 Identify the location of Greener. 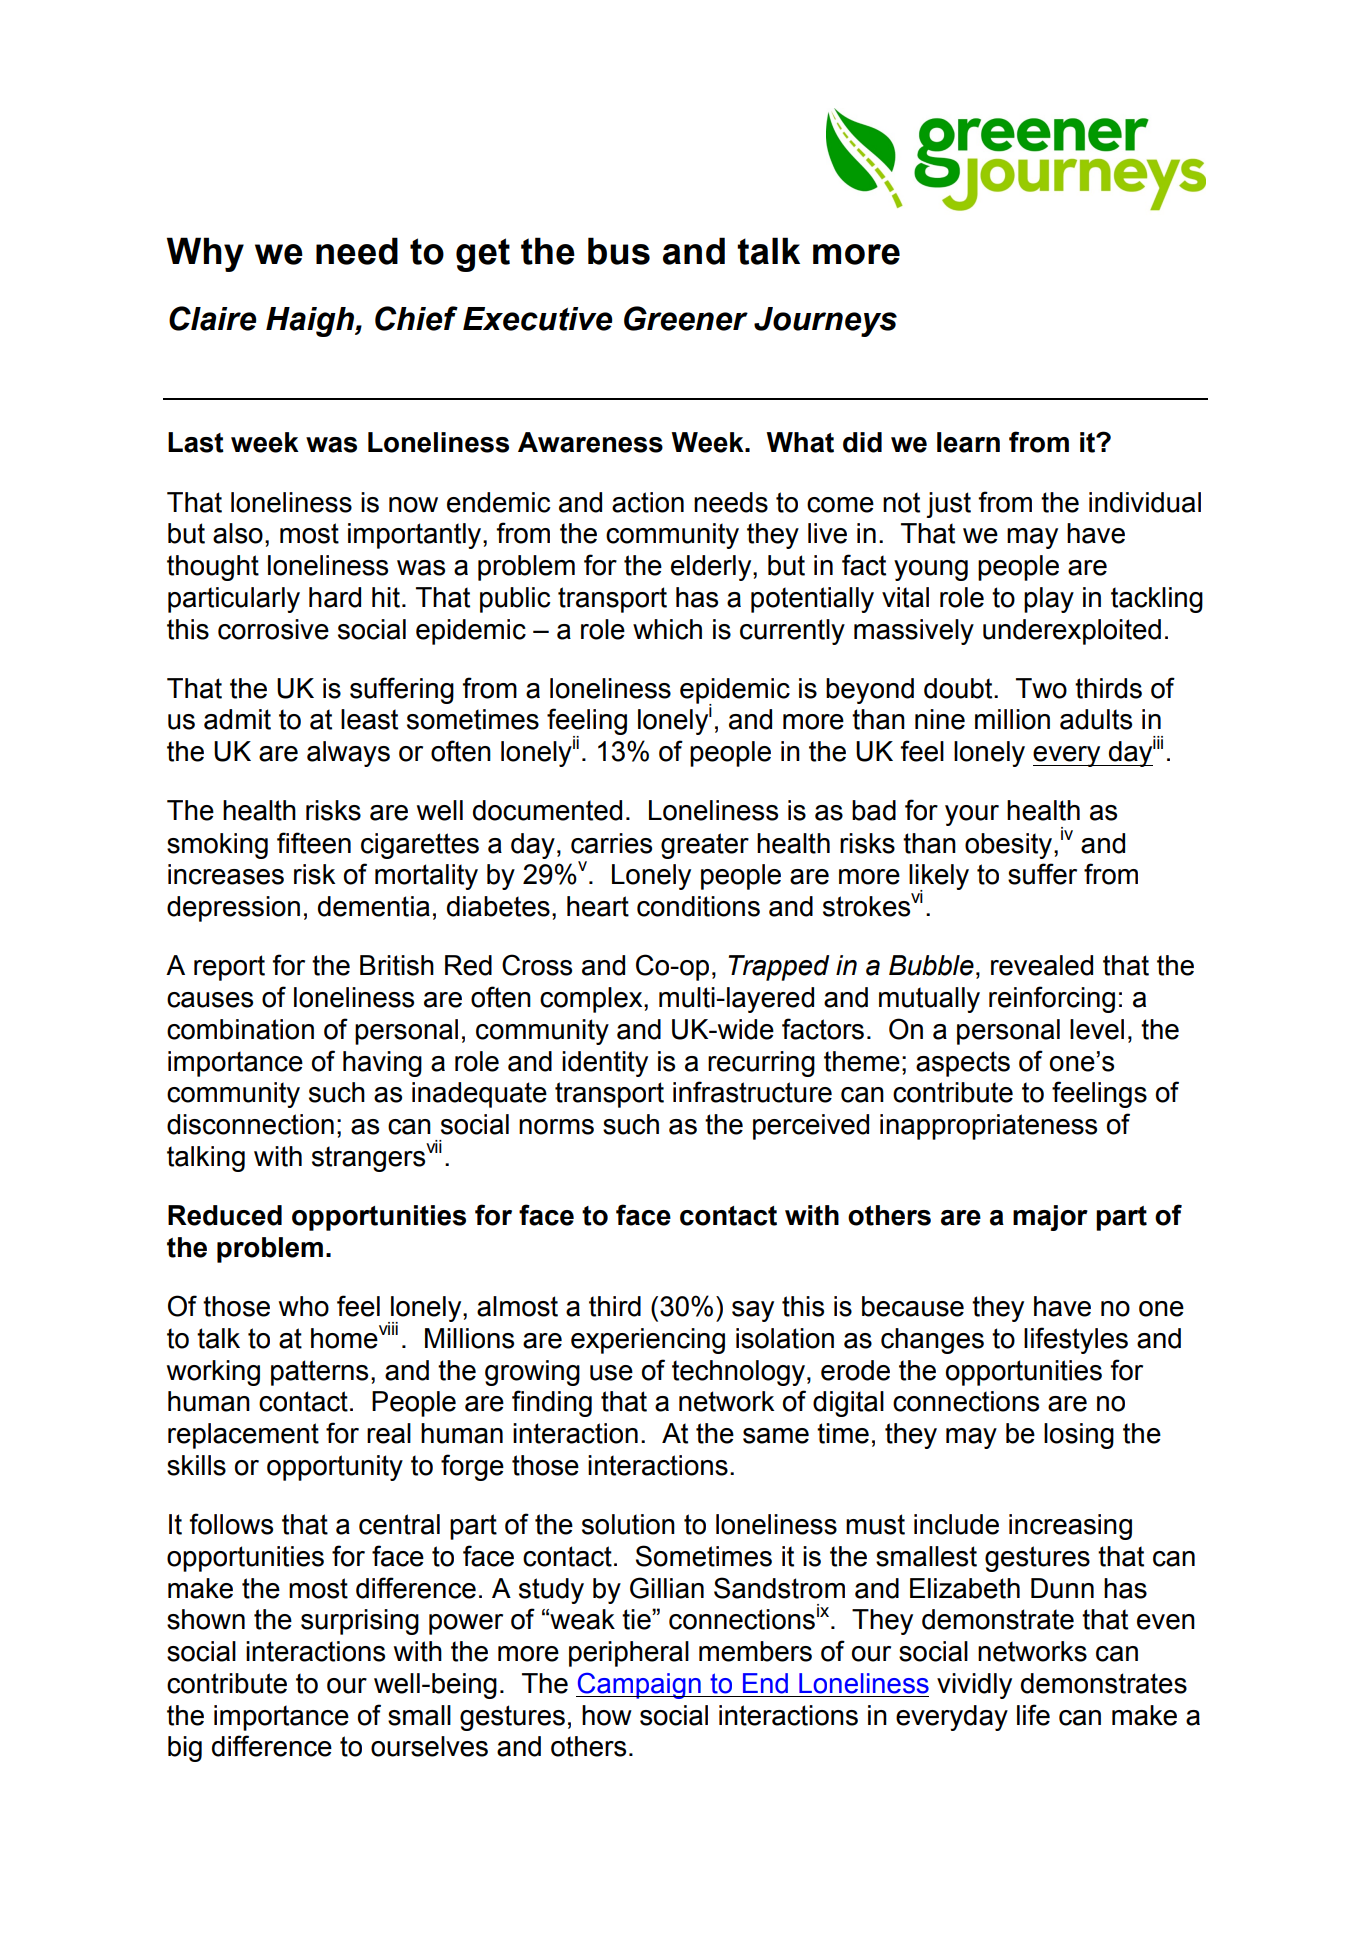
(686, 318).
